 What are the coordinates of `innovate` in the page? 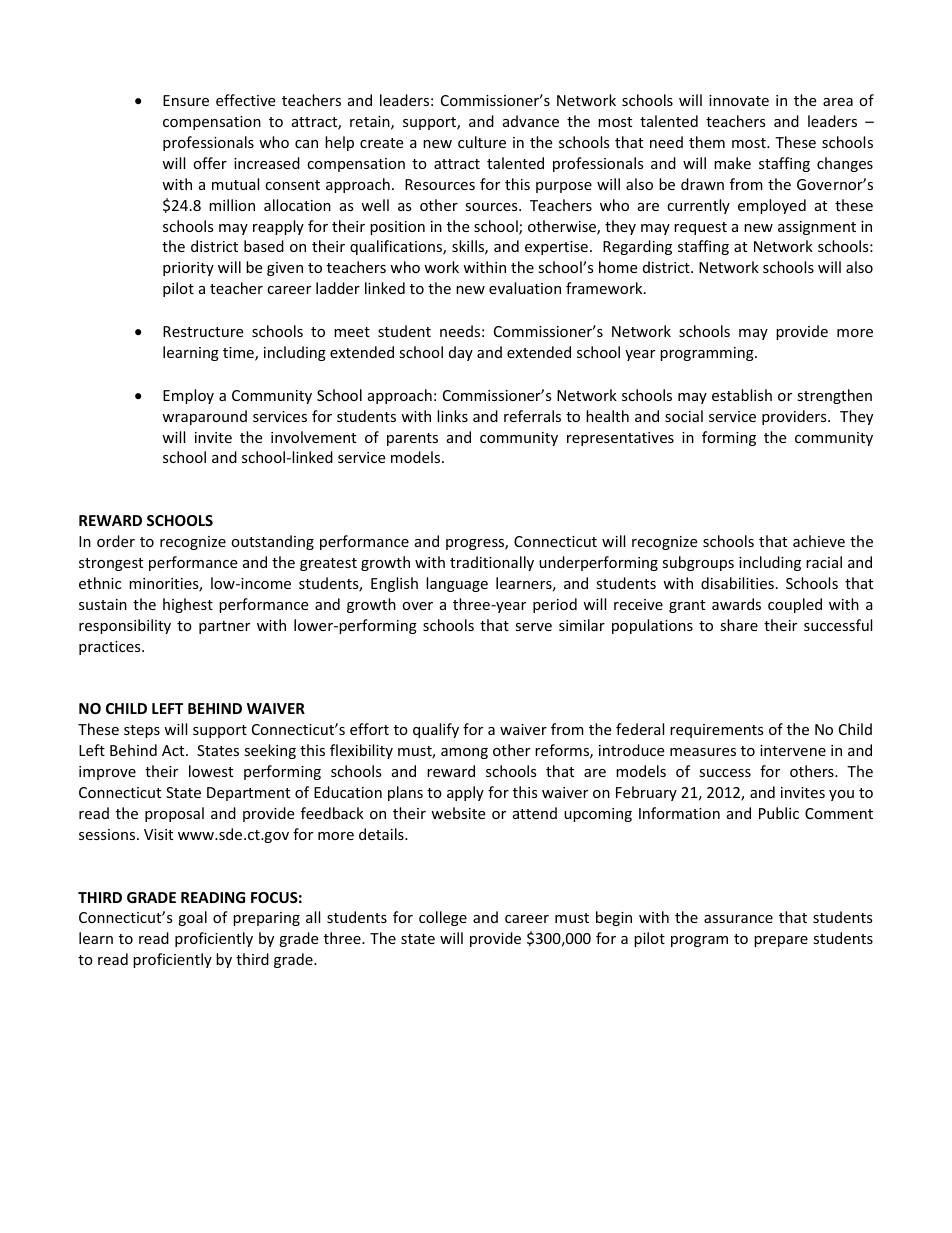 It's located at (739, 100).
